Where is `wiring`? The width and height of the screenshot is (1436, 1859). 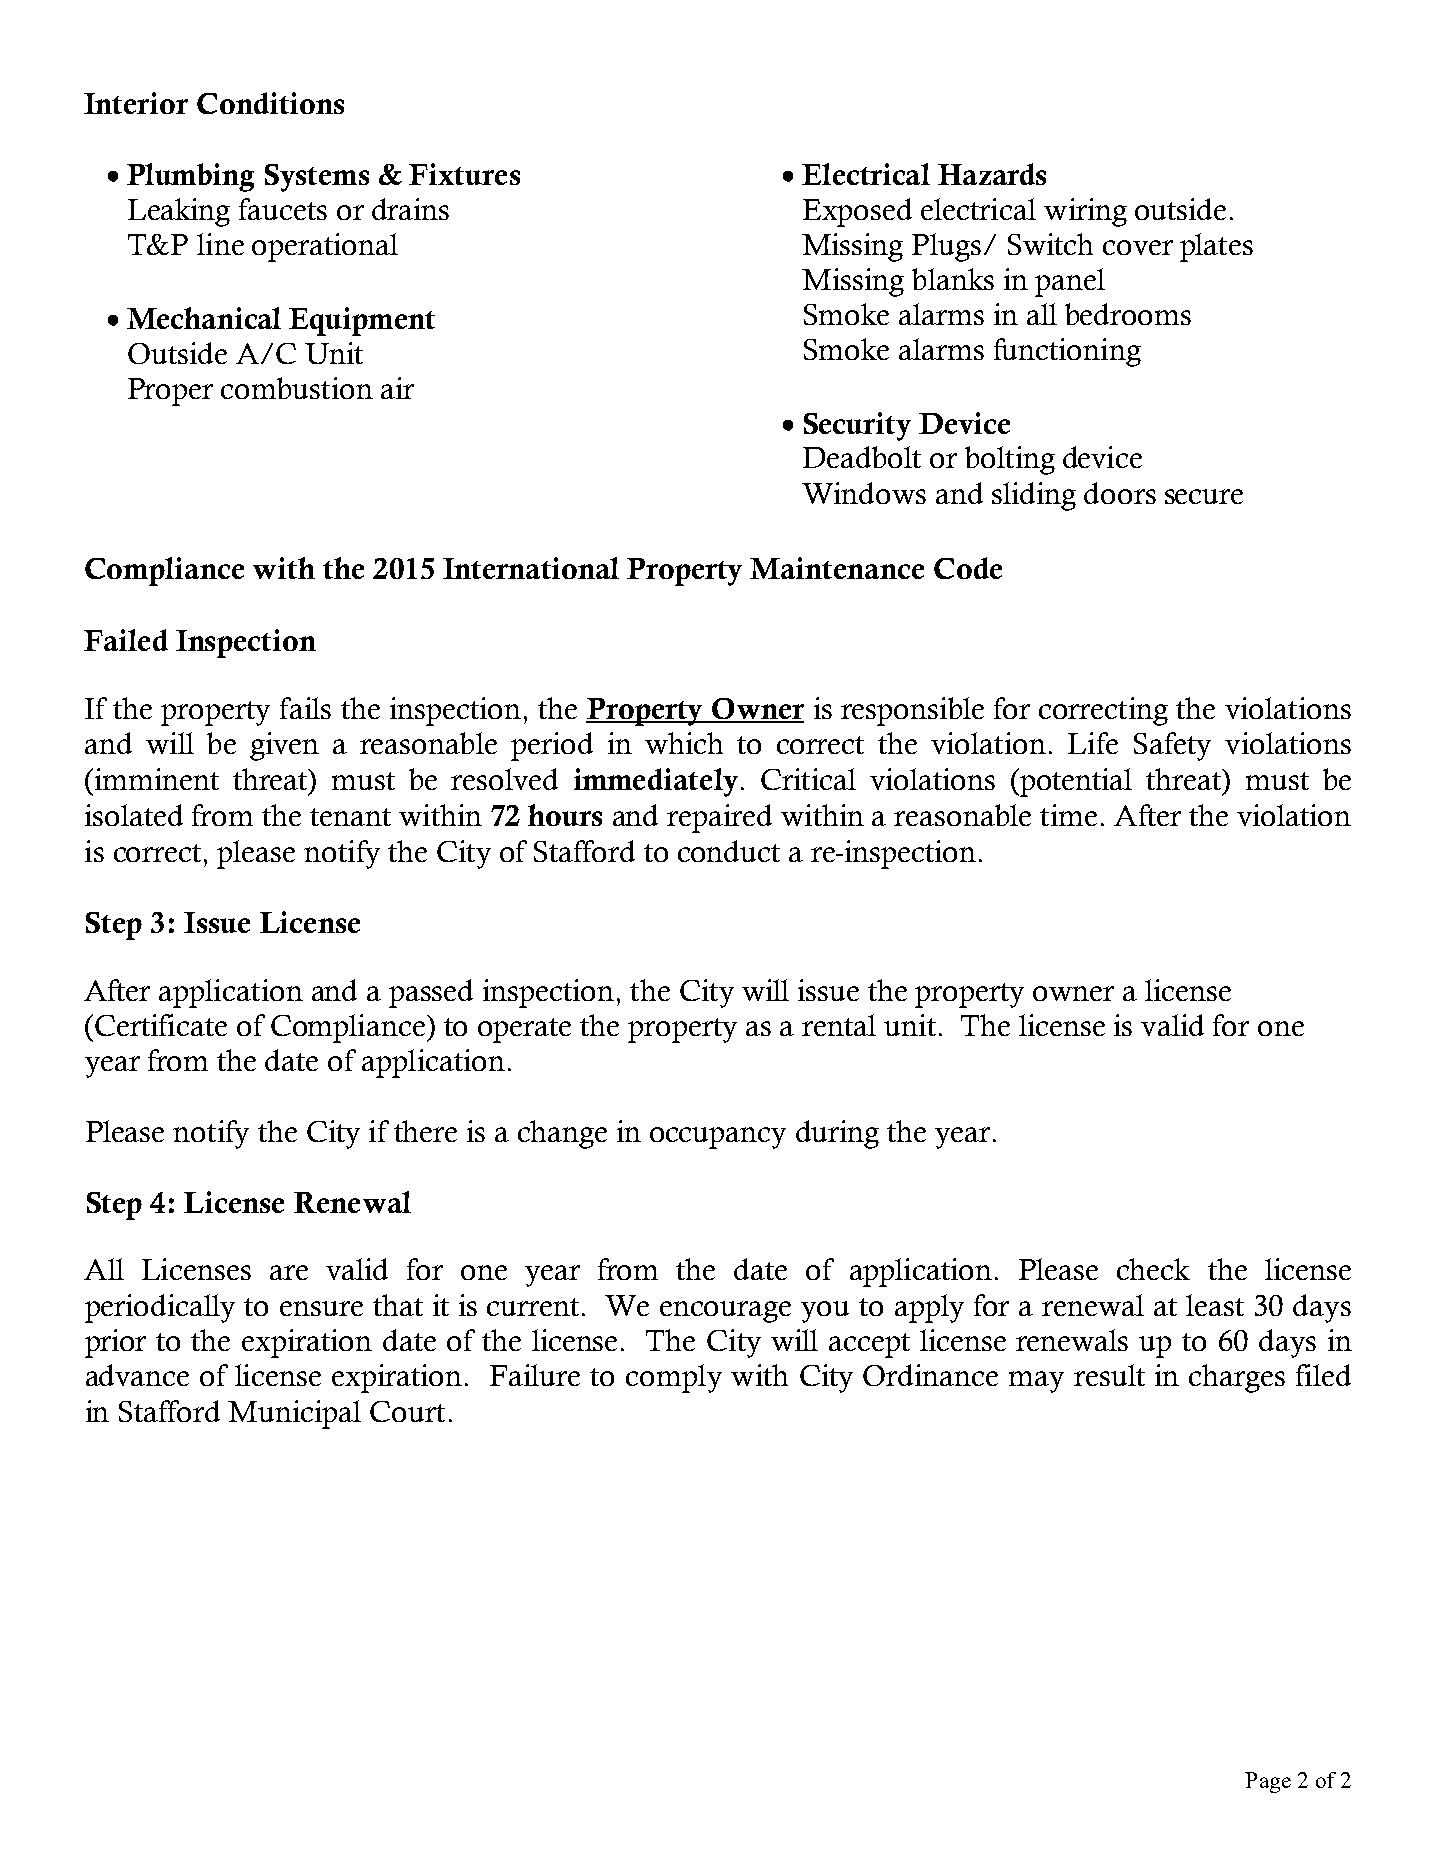
wiring is located at coordinates (1085, 212).
